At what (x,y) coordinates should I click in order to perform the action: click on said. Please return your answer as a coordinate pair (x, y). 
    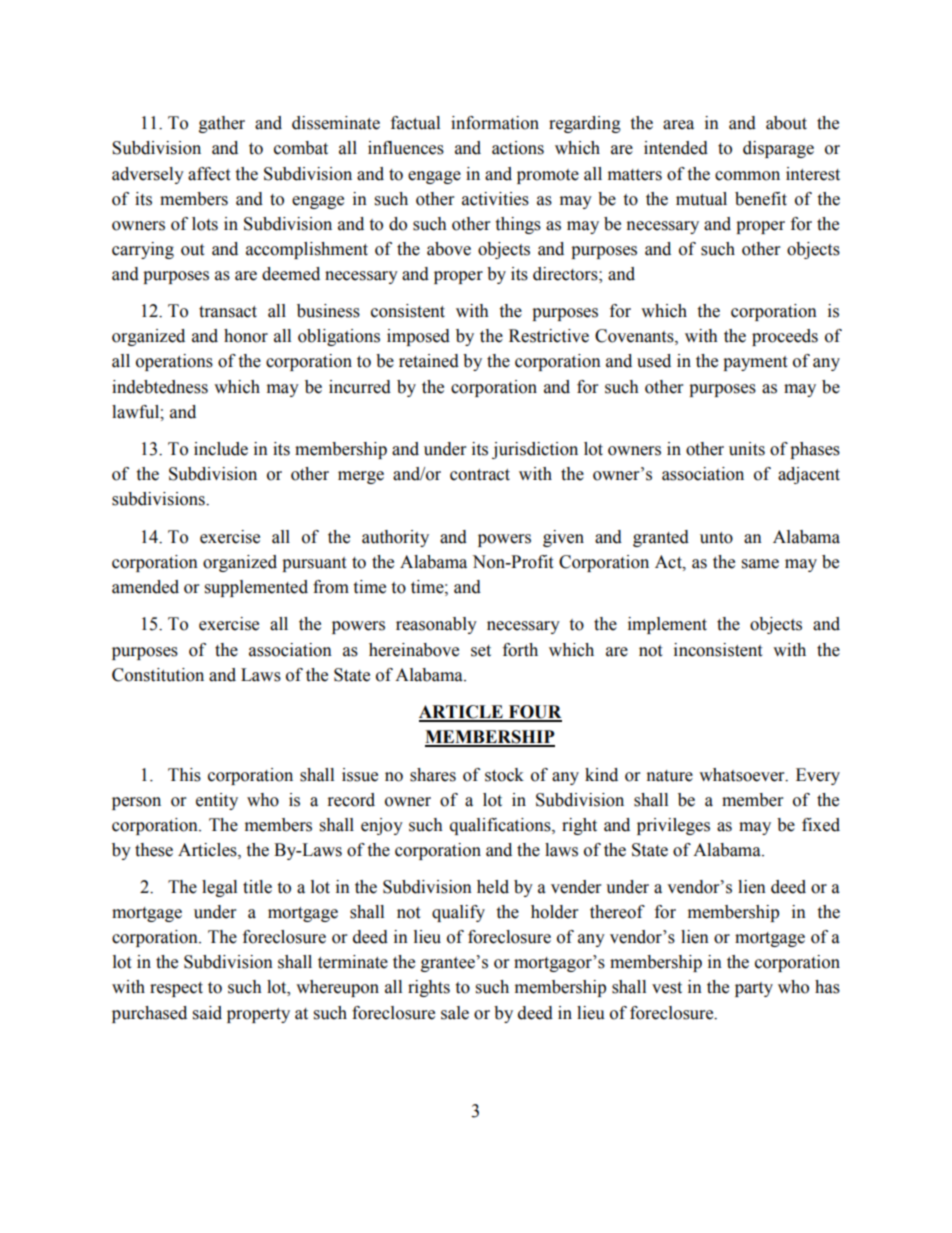
    Looking at the image, I should click on (207, 1013).
